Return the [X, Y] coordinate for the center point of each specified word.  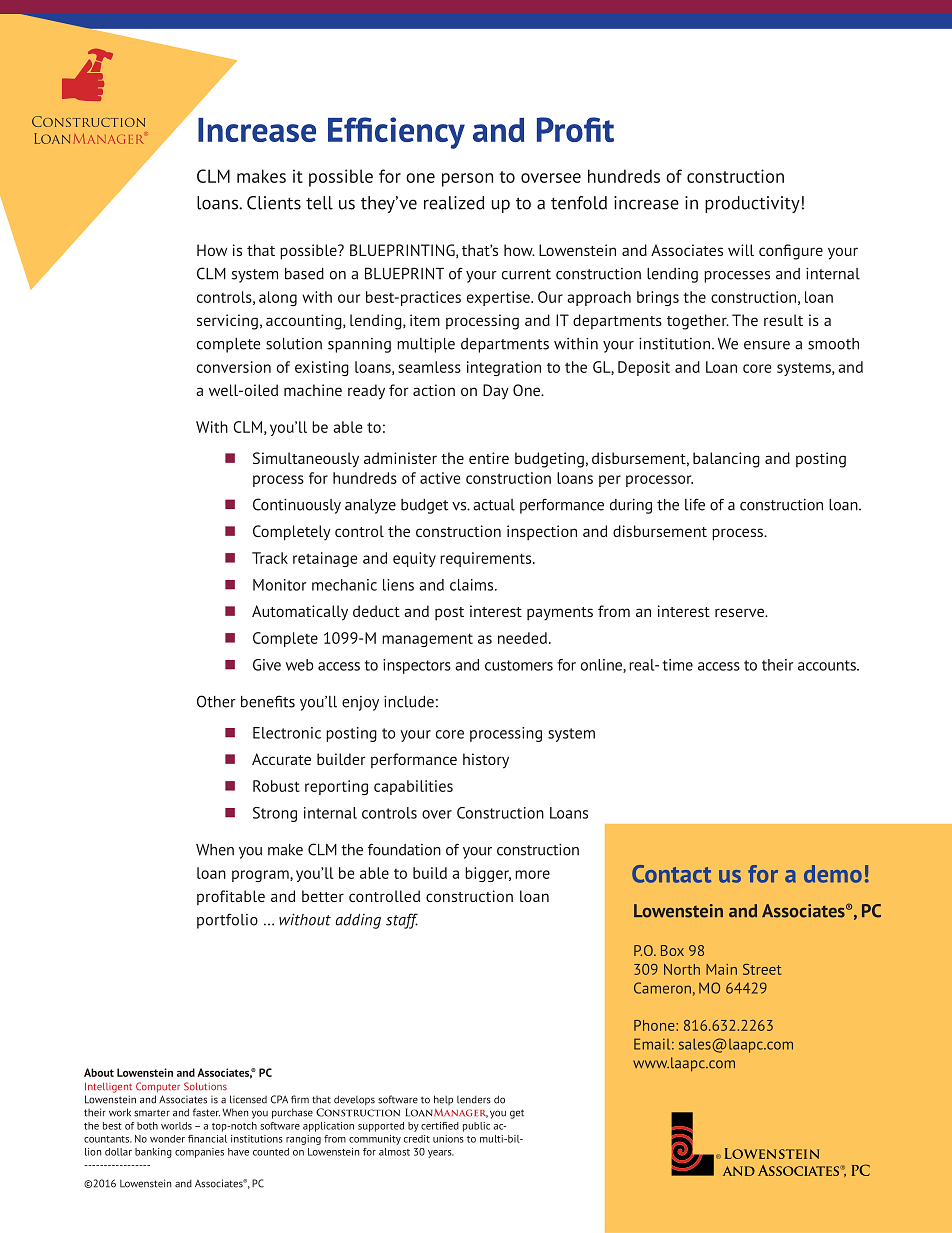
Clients [274, 203]
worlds [176, 1126]
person [467, 180]
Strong [275, 814]
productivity [752, 204]
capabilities [413, 787]
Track [270, 558]
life [695, 504]
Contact [671, 874]
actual [494, 505]
